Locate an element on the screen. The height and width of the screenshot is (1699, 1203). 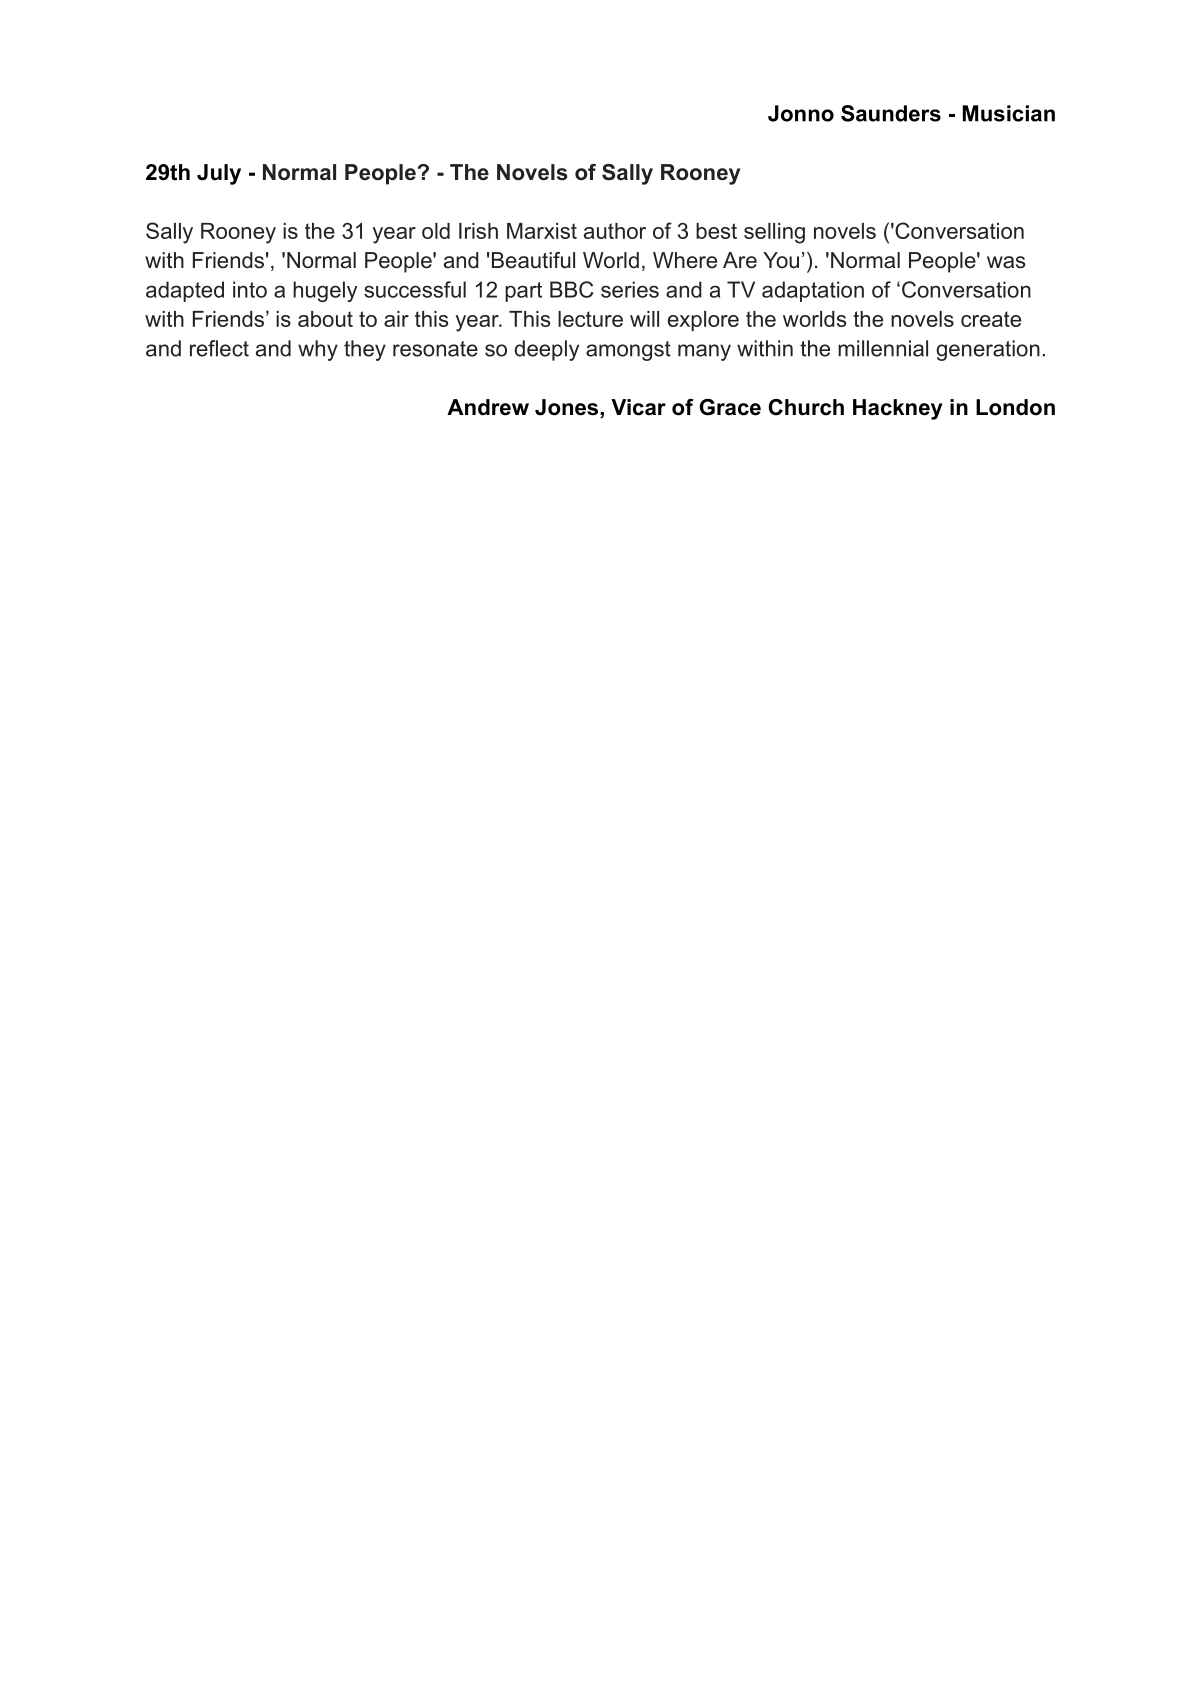
Hackney is located at coordinates (898, 409).
